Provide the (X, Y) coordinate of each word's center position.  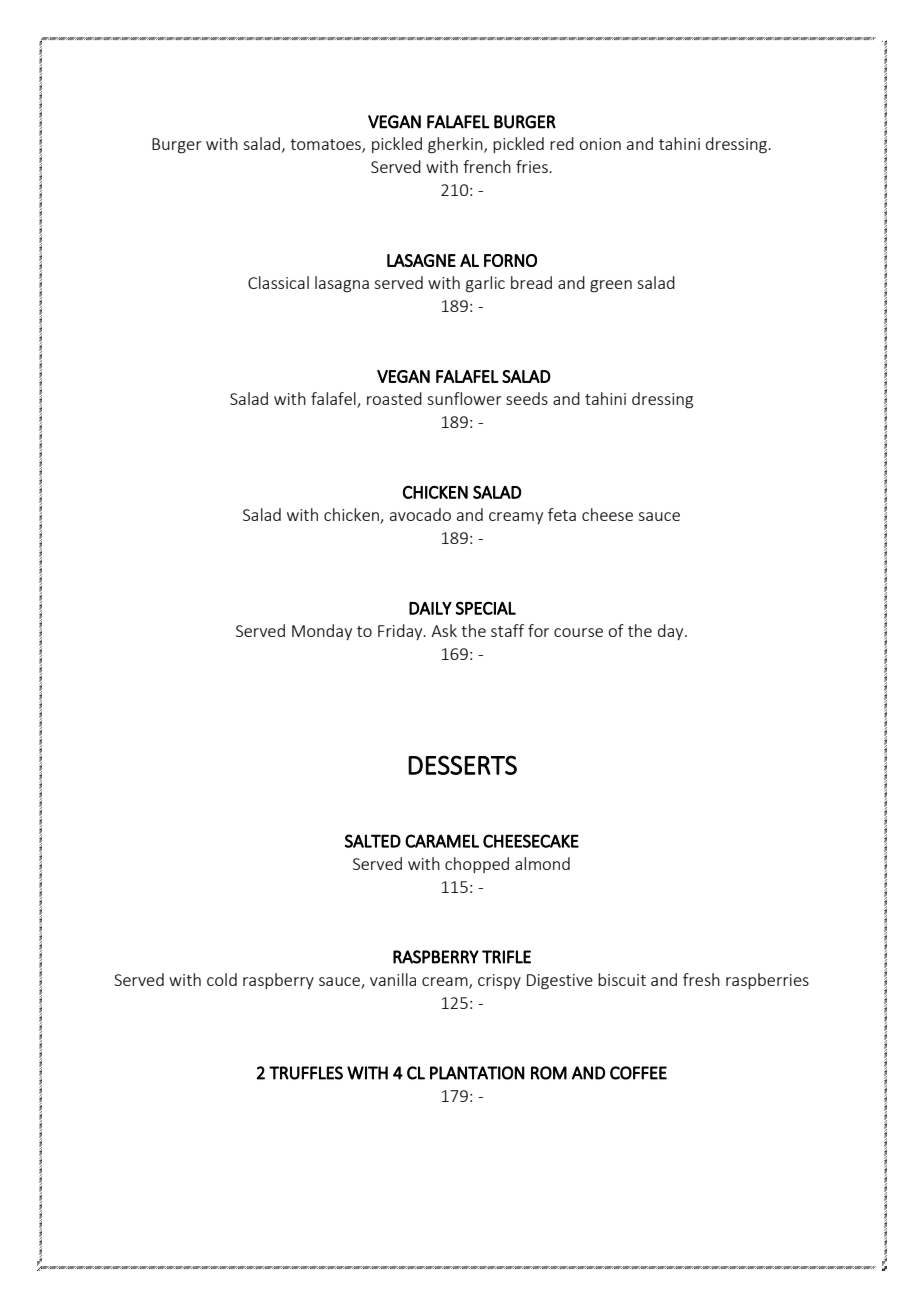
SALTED (373, 841)
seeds (527, 398)
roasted (394, 398)
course (578, 632)
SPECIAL (486, 608)
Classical (278, 282)
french (487, 166)
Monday (322, 632)
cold (222, 979)
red (562, 143)
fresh (701, 979)
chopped (477, 865)
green (611, 286)
